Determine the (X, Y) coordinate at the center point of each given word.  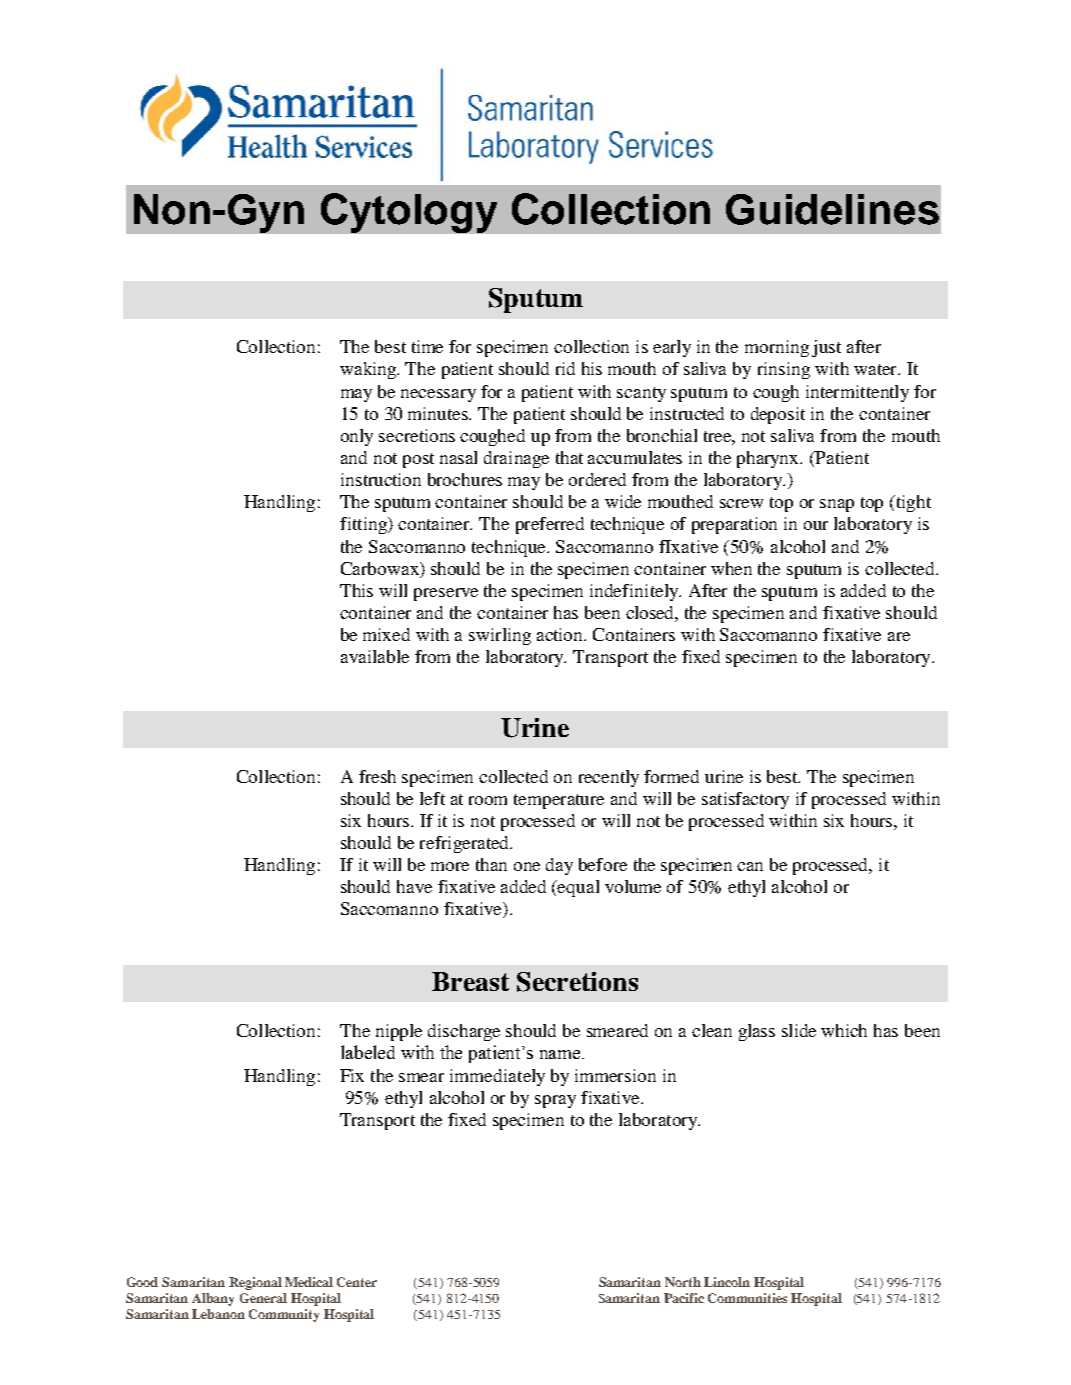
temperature (559, 801)
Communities (747, 1298)
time (427, 346)
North (683, 1282)
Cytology (409, 213)
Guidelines (832, 209)
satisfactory (745, 800)
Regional (255, 1283)
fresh (377, 776)
